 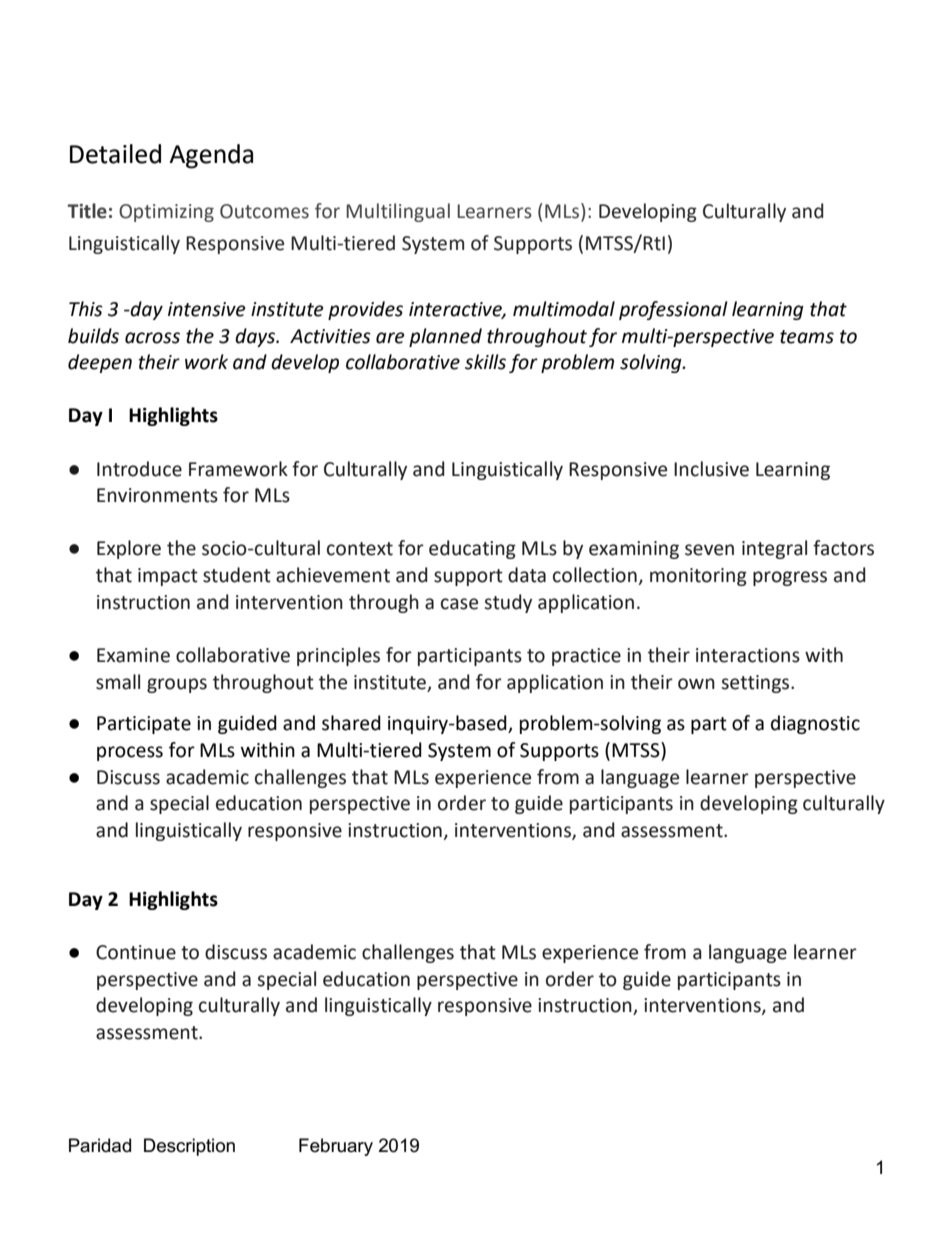 What do you see at coordinates (815, 724) in the image?
I see `diagnostic` at bounding box center [815, 724].
